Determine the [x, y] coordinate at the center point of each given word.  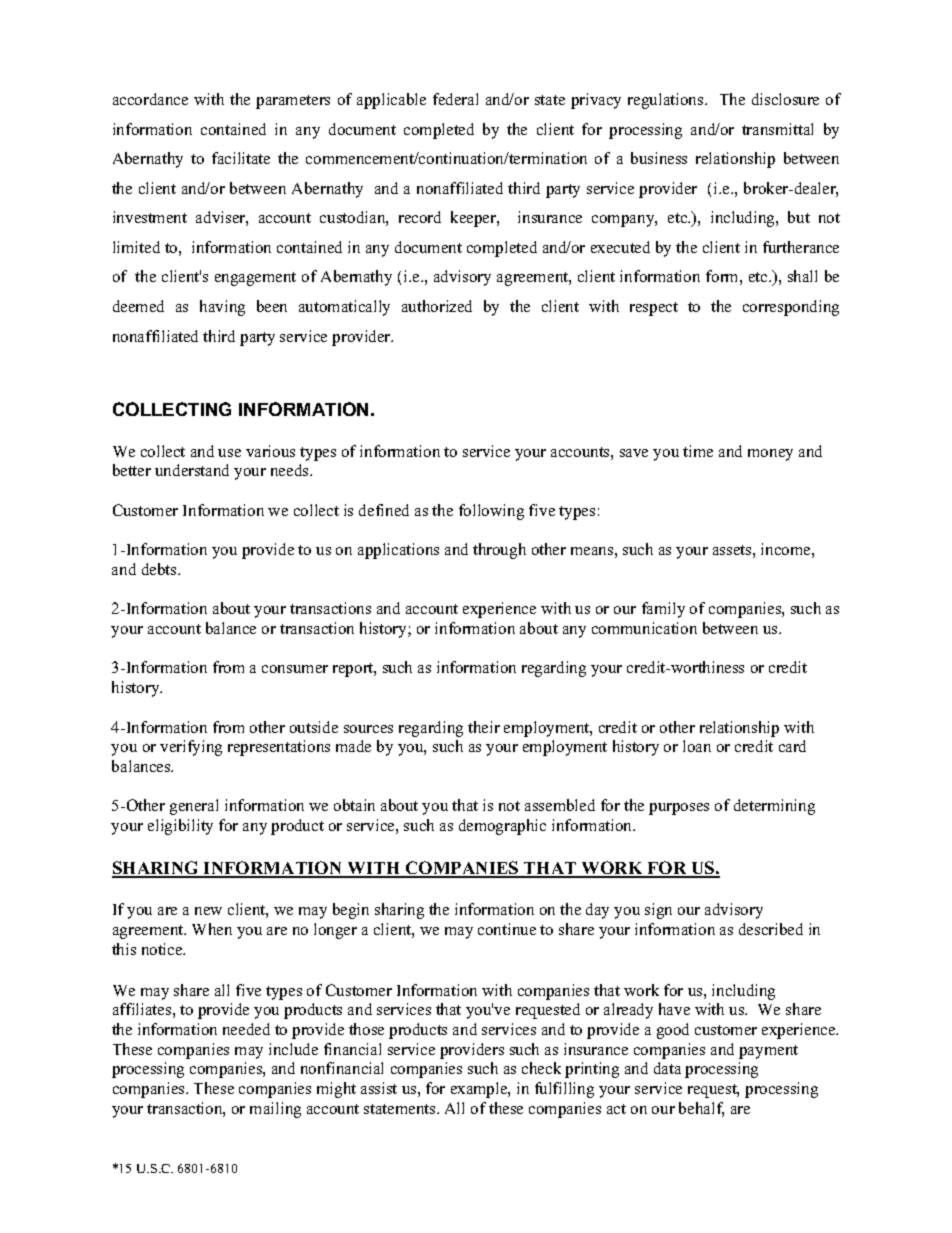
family [663, 610]
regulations [667, 101]
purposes [679, 809]
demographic [502, 827]
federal [455, 99]
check [541, 1068]
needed [246, 1029]
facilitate [241, 158]
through [499, 551]
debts [160, 569]
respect [654, 309]
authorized [437, 306]
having [222, 308]
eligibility [180, 827]
